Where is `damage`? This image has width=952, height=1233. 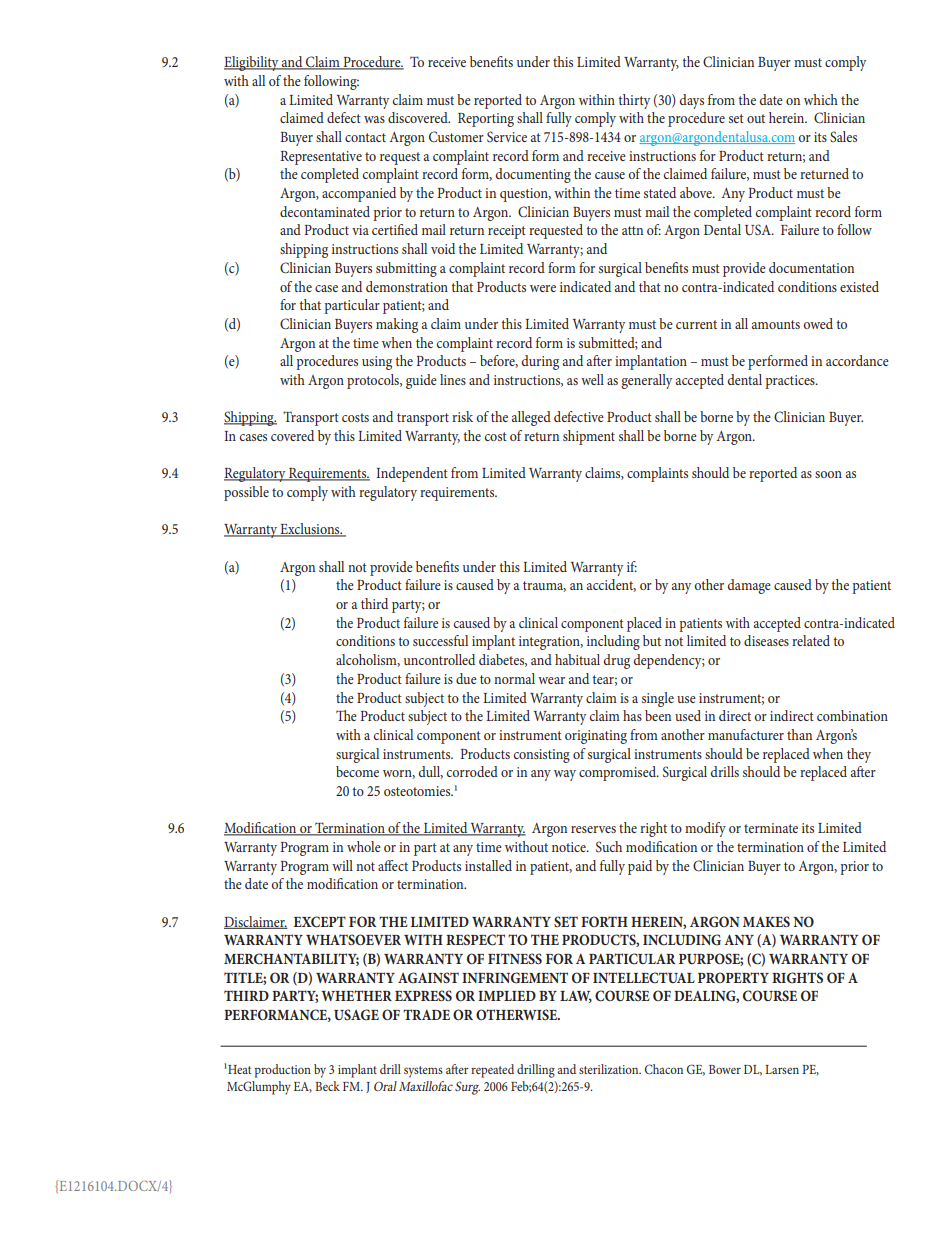
damage is located at coordinates (749, 586).
